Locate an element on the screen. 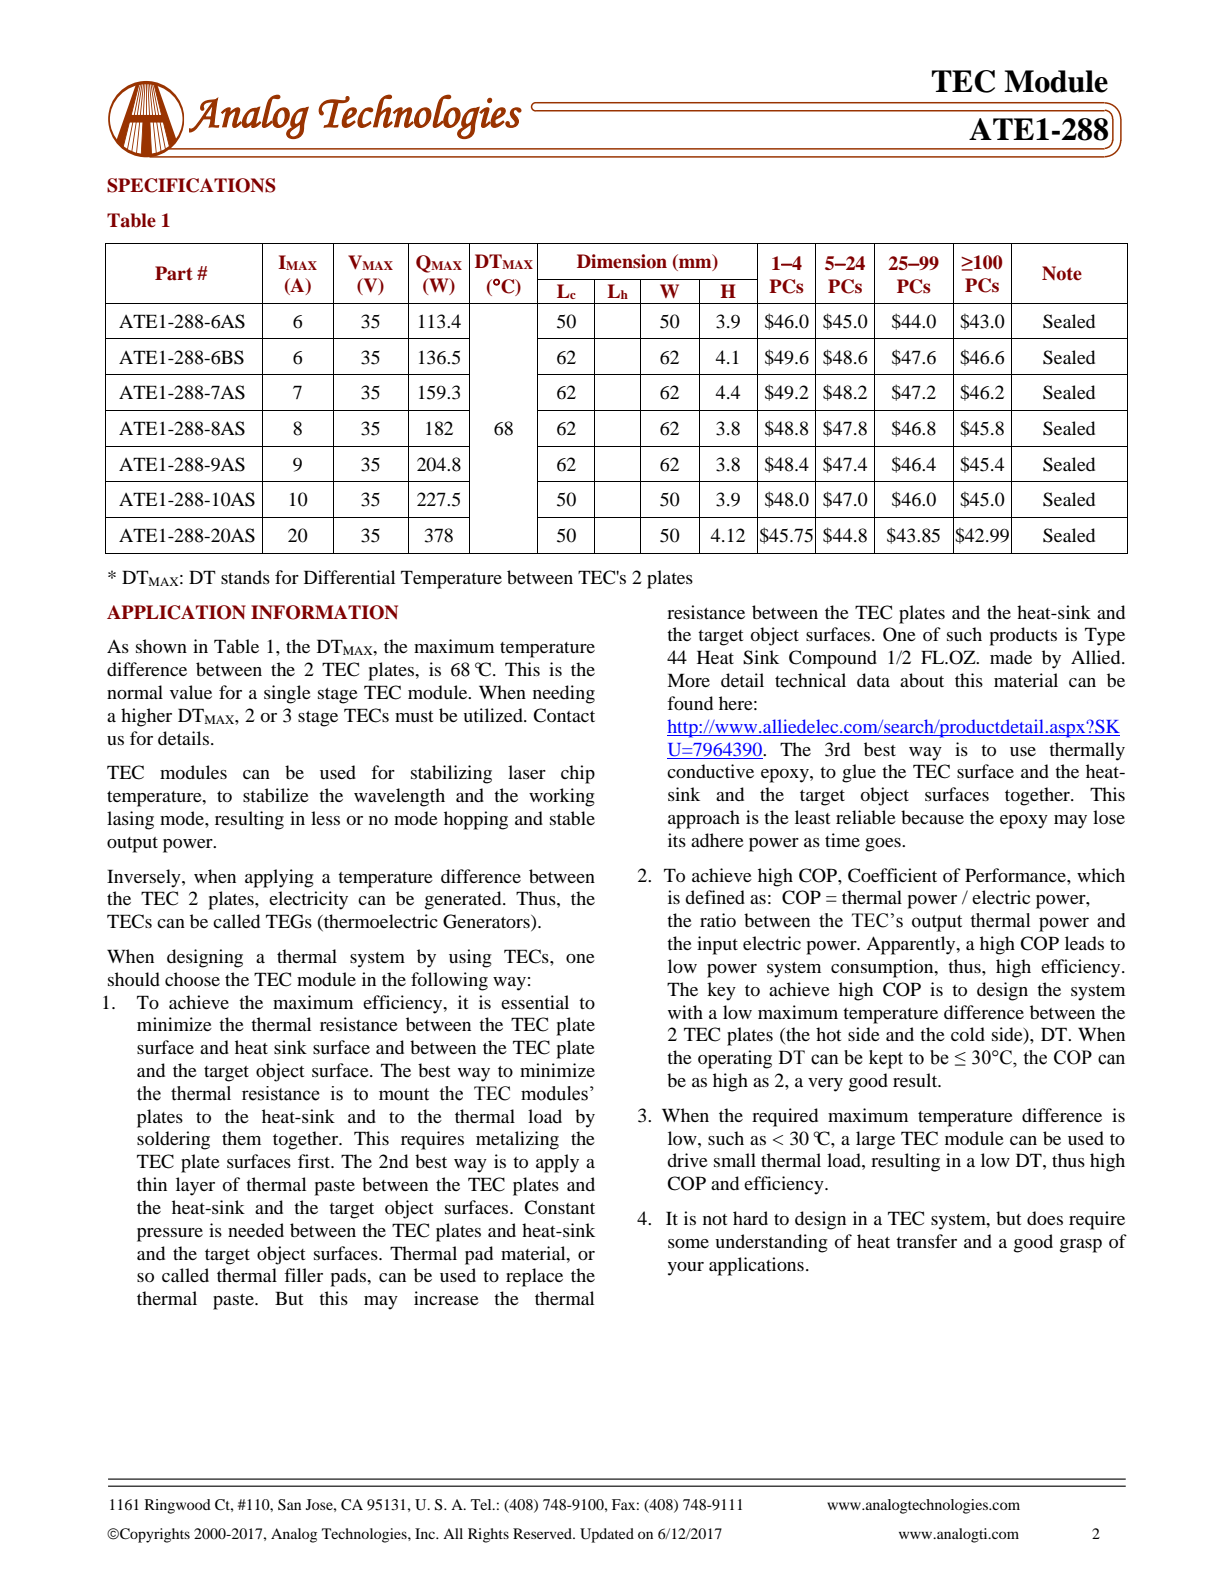  them is located at coordinates (241, 1138).
